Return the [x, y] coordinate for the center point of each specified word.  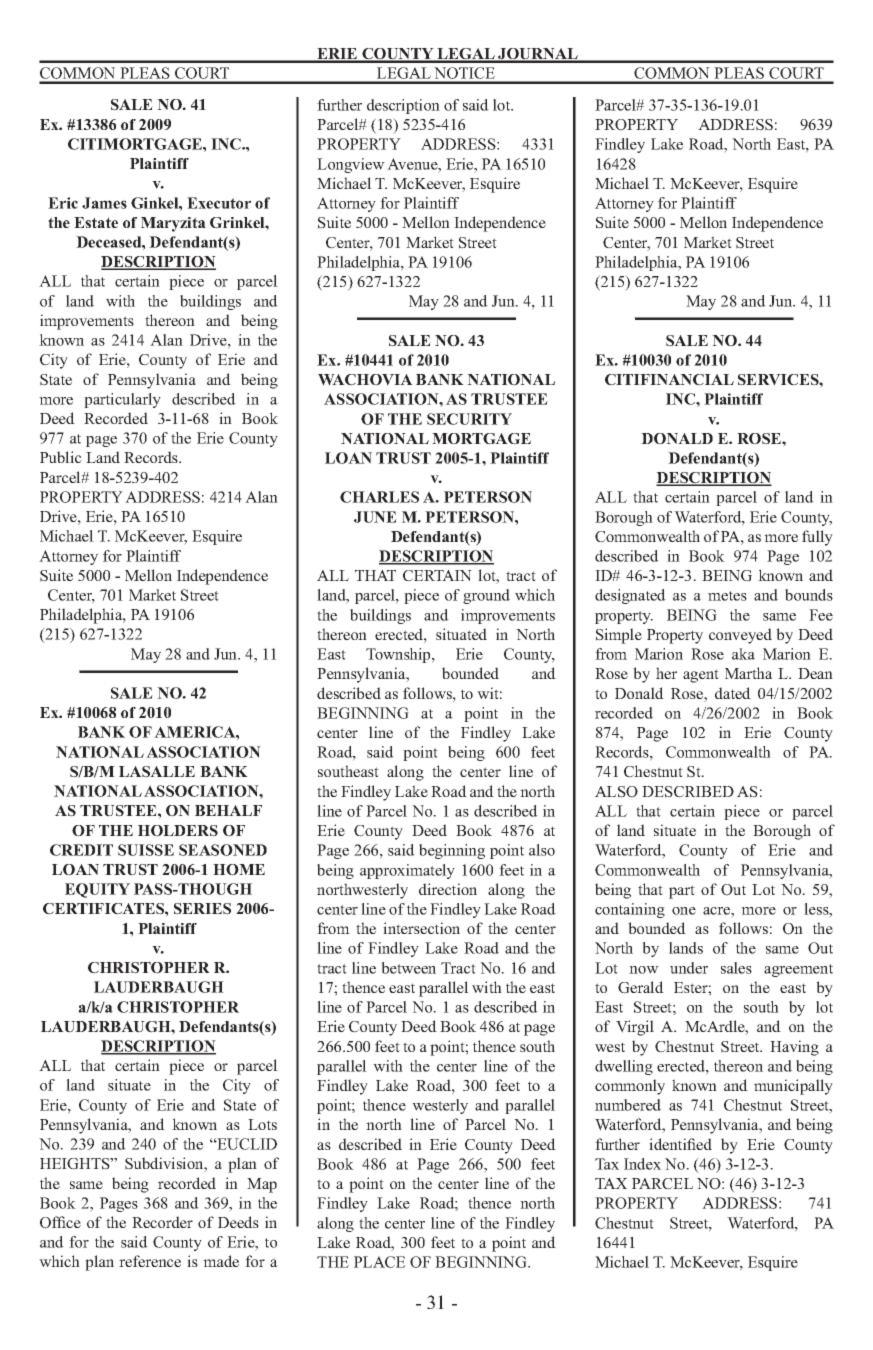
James [104, 203]
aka [743, 654]
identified [680, 1144]
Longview [351, 165]
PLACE [379, 1262]
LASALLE [157, 772]
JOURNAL [538, 55]
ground [486, 596]
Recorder [162, 1222]
